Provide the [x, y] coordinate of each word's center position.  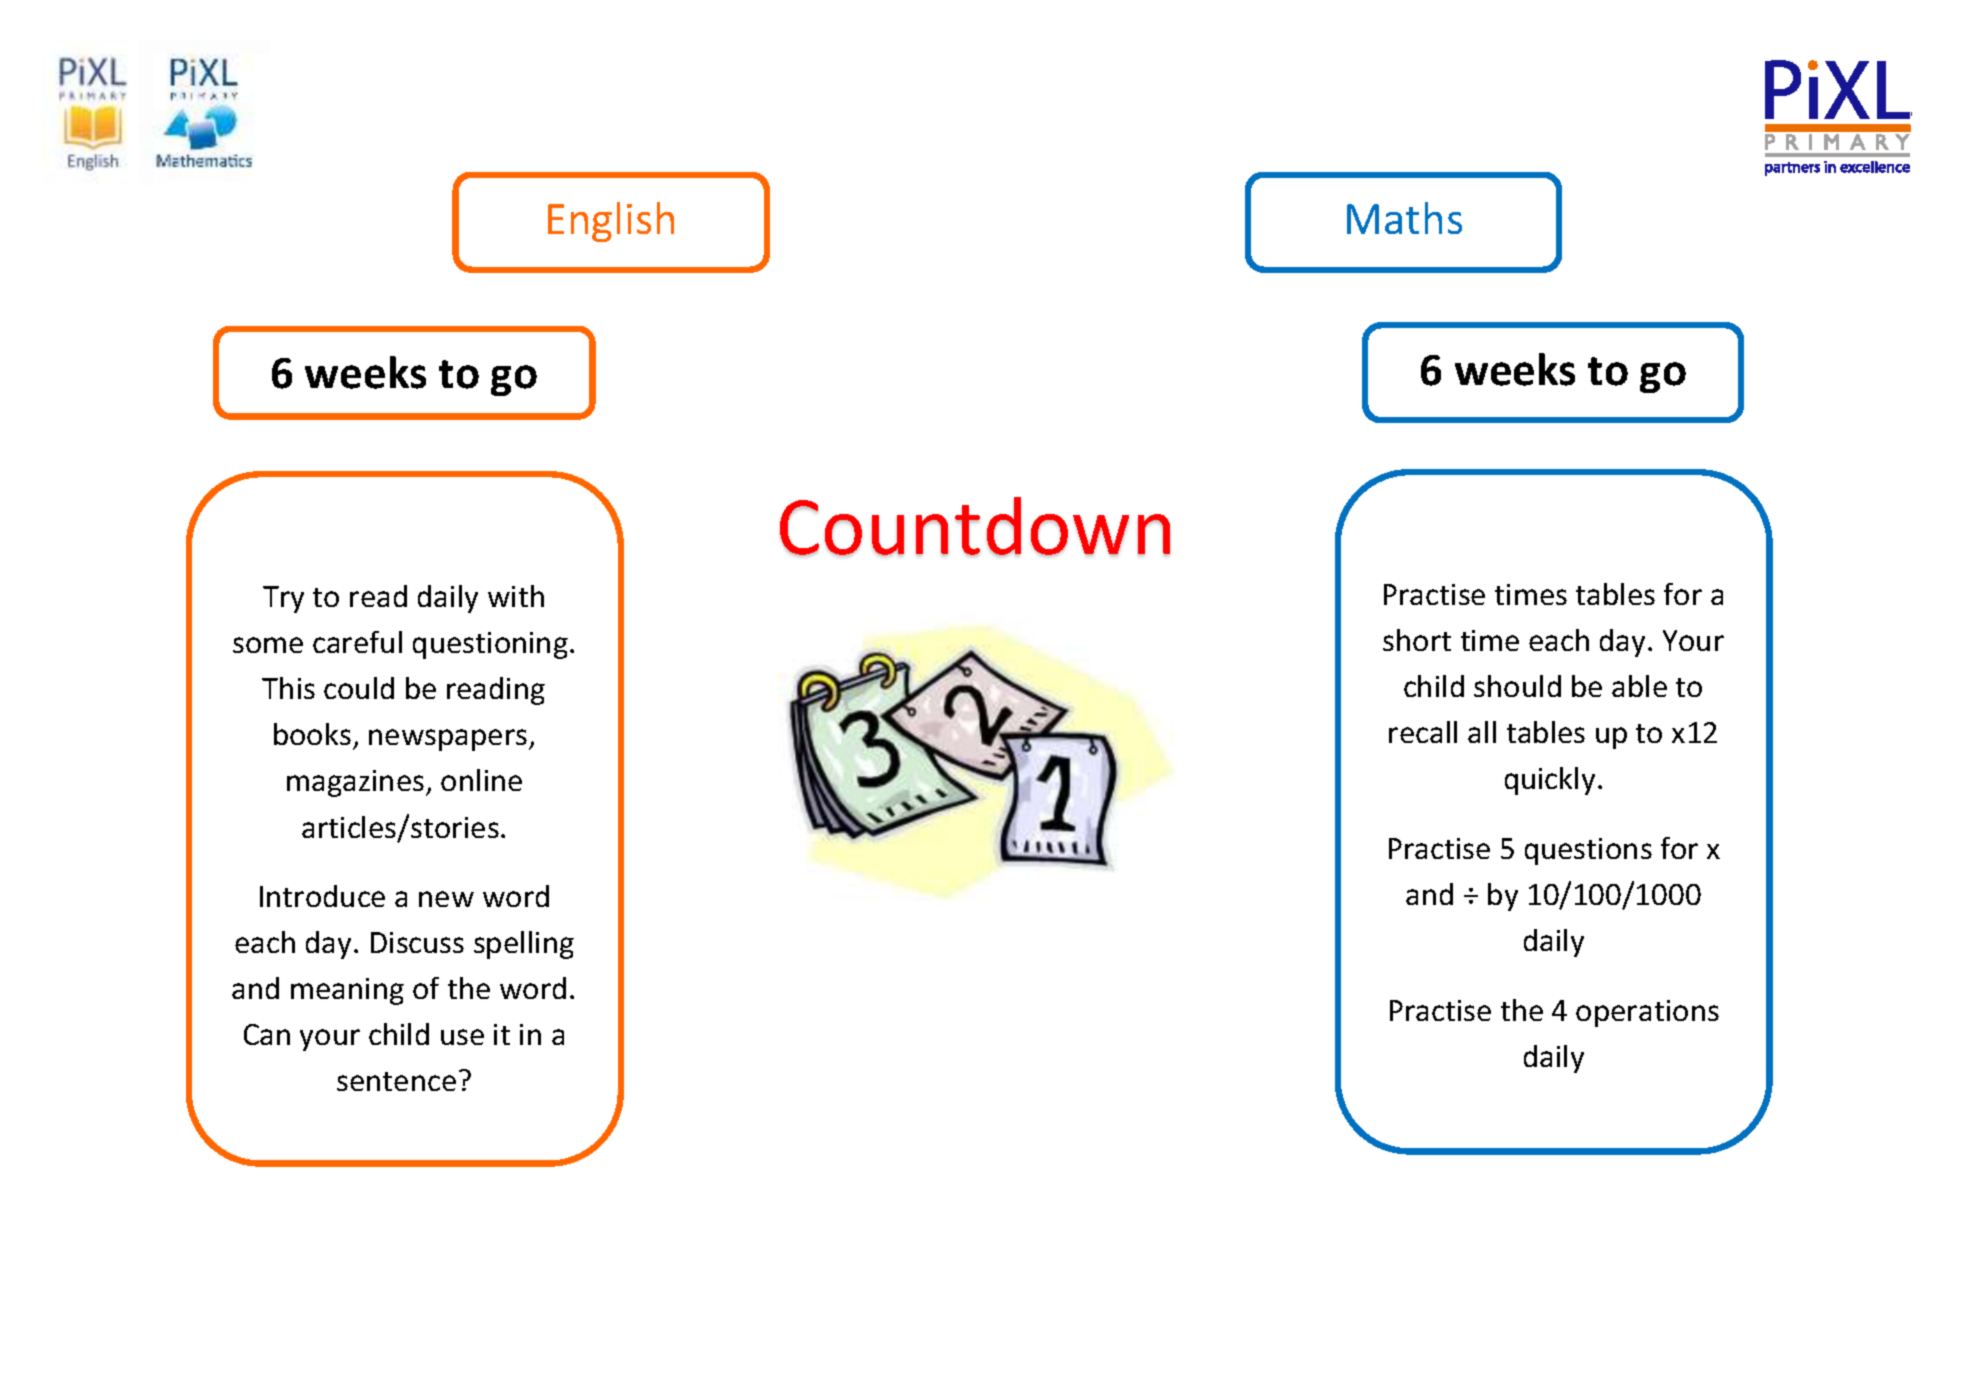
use [462, 1037]
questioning [490, 645]
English [611, 222]
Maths [1404, 218]
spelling [524, 945]
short [1417, 640]
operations [1647, 1013]
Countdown [975, 526]
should [1517, 686]
